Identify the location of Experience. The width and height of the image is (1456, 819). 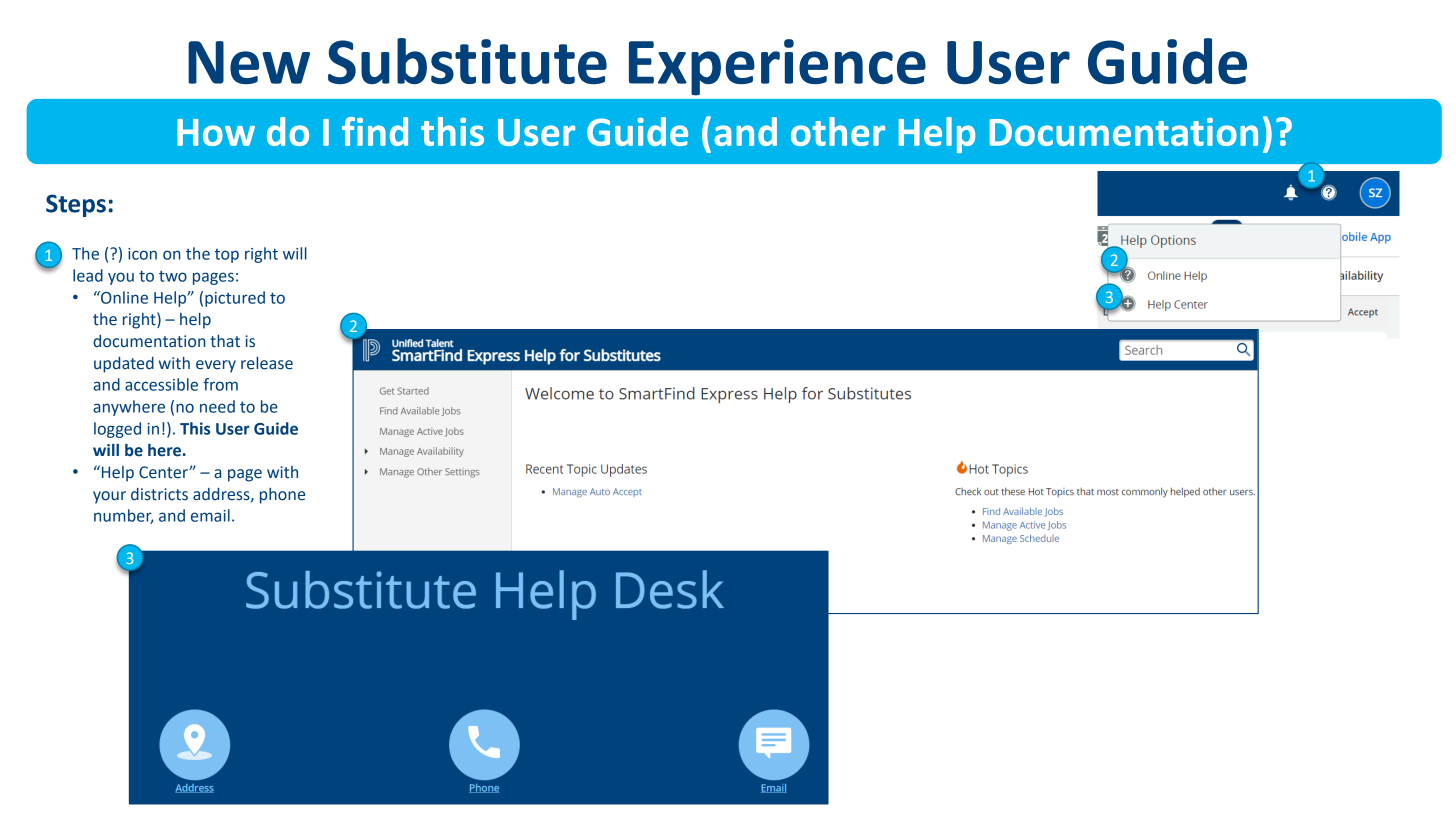
(777, 67).
